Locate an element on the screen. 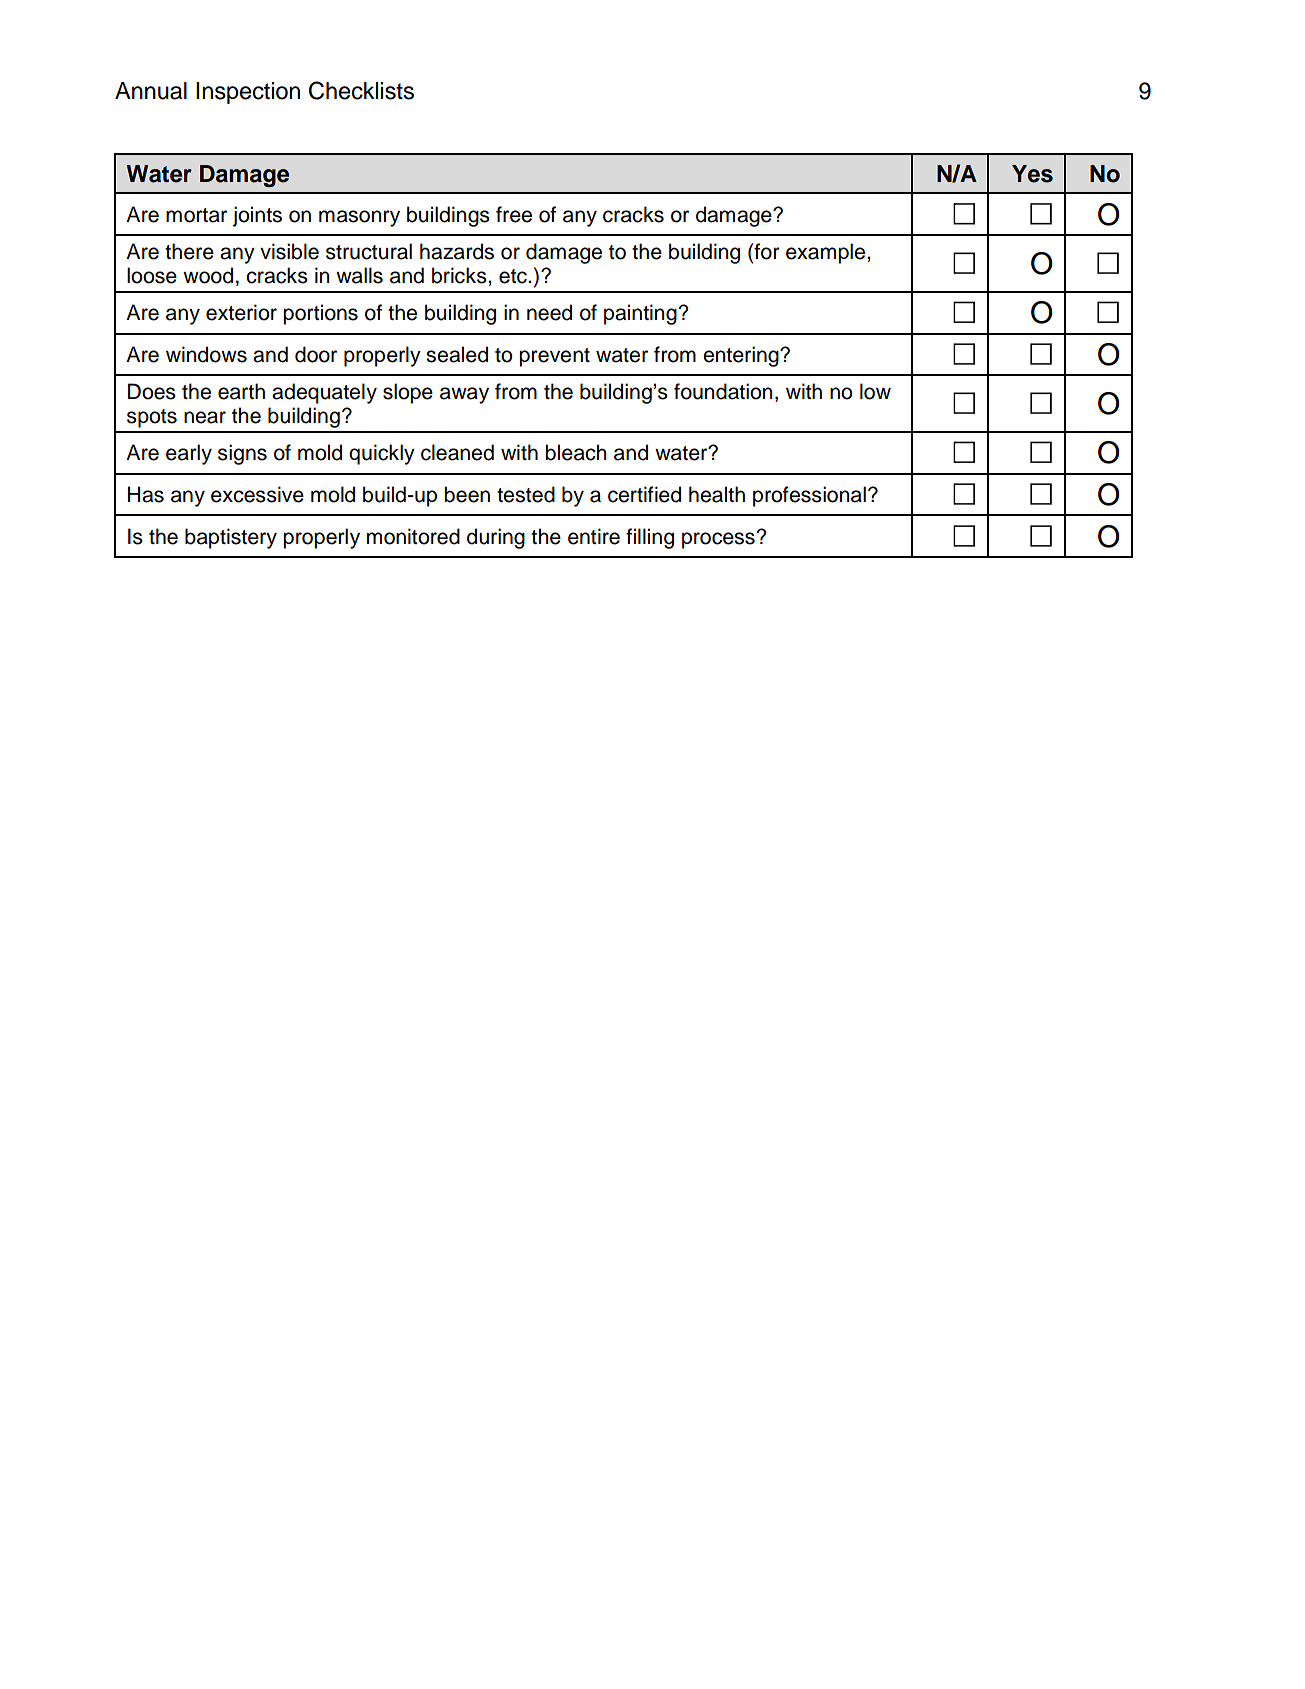 The width and height of the screenshot is (1305, 1689). Checklists is located at coordinates (361, 90).
